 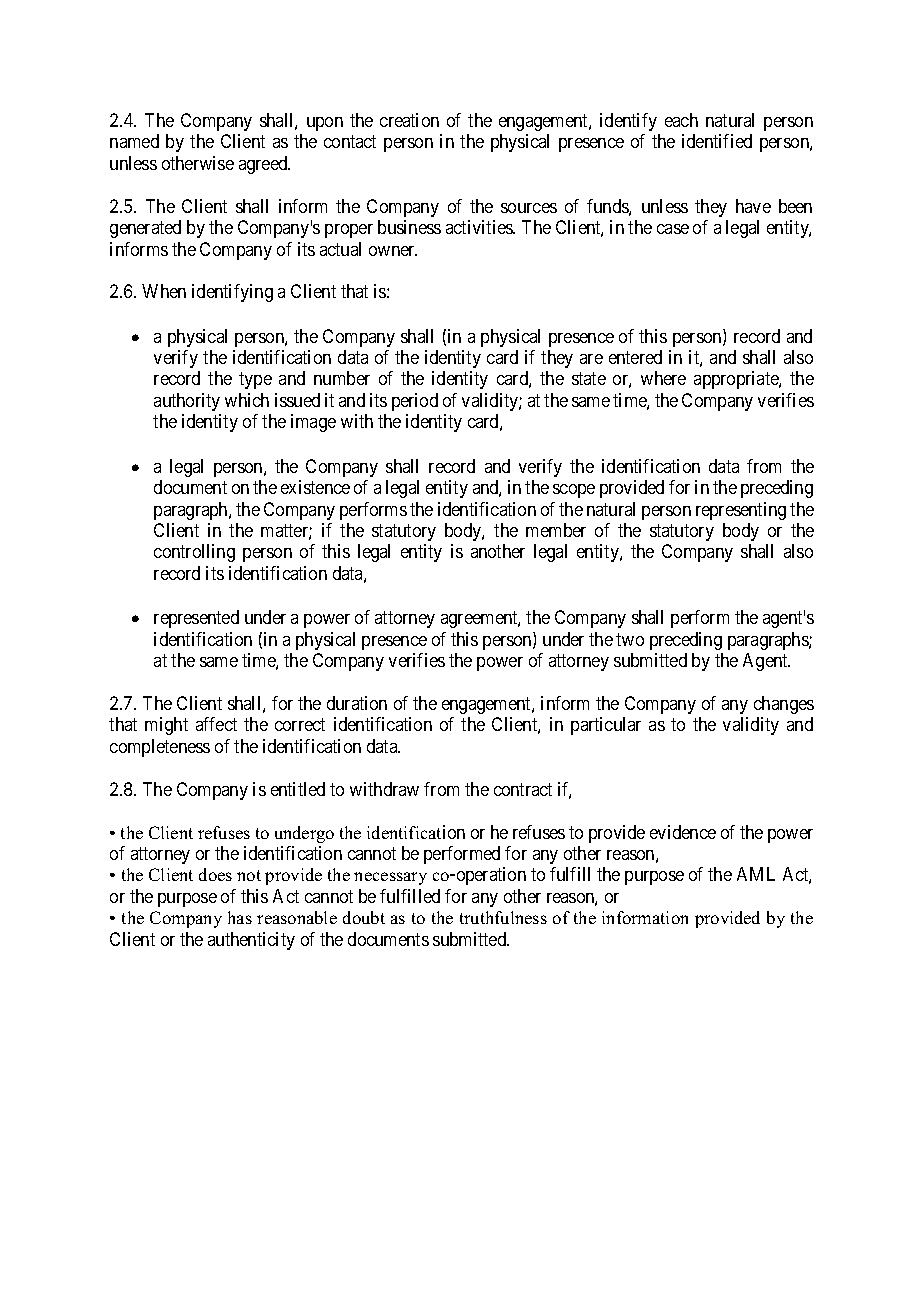 What do you see at coordinates (194, 553) in the image?
I see `controlling` at bounding box center [194, 553].
